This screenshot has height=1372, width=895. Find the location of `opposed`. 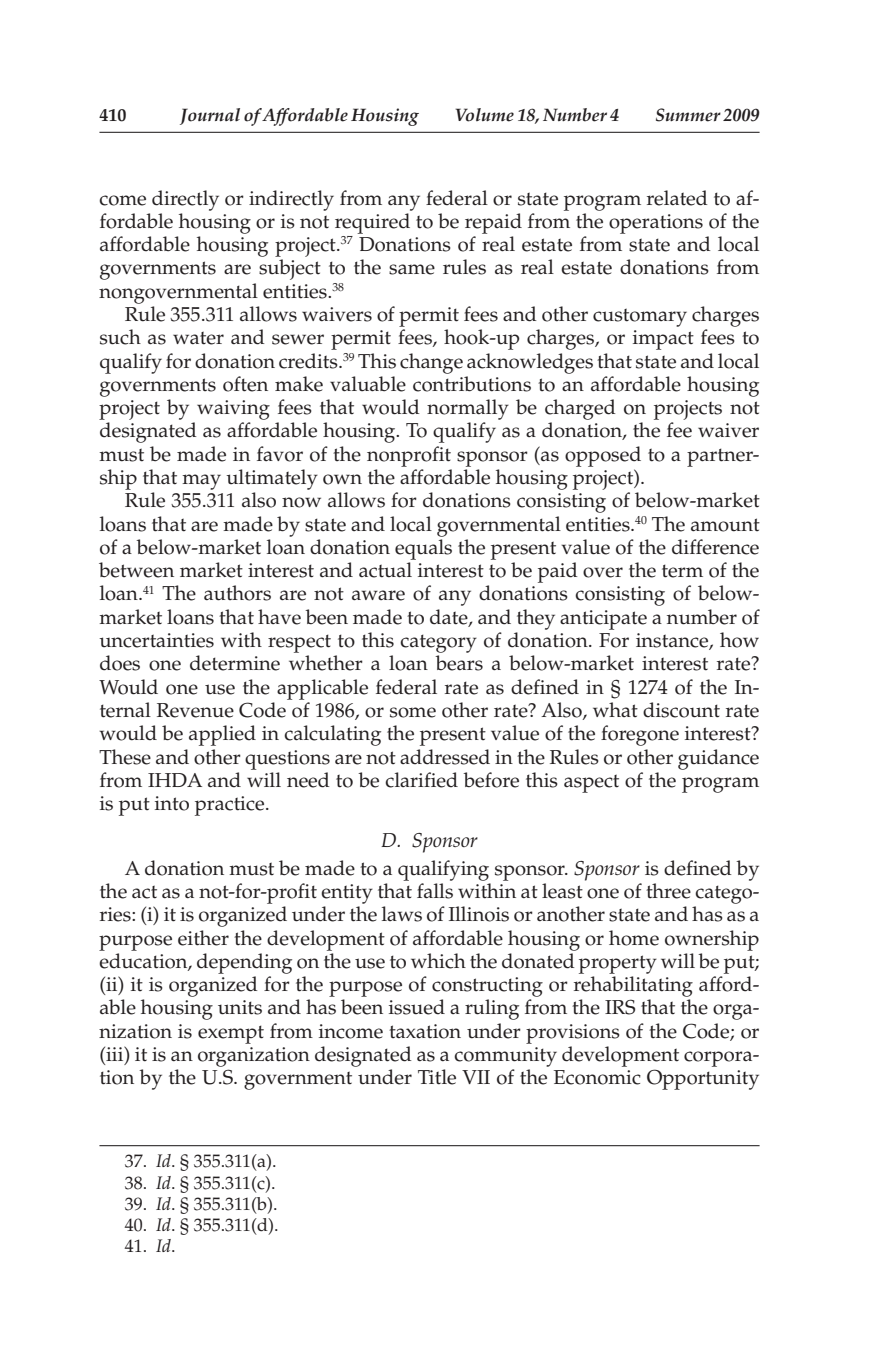

opposed is located at coordinates (603, 456).
